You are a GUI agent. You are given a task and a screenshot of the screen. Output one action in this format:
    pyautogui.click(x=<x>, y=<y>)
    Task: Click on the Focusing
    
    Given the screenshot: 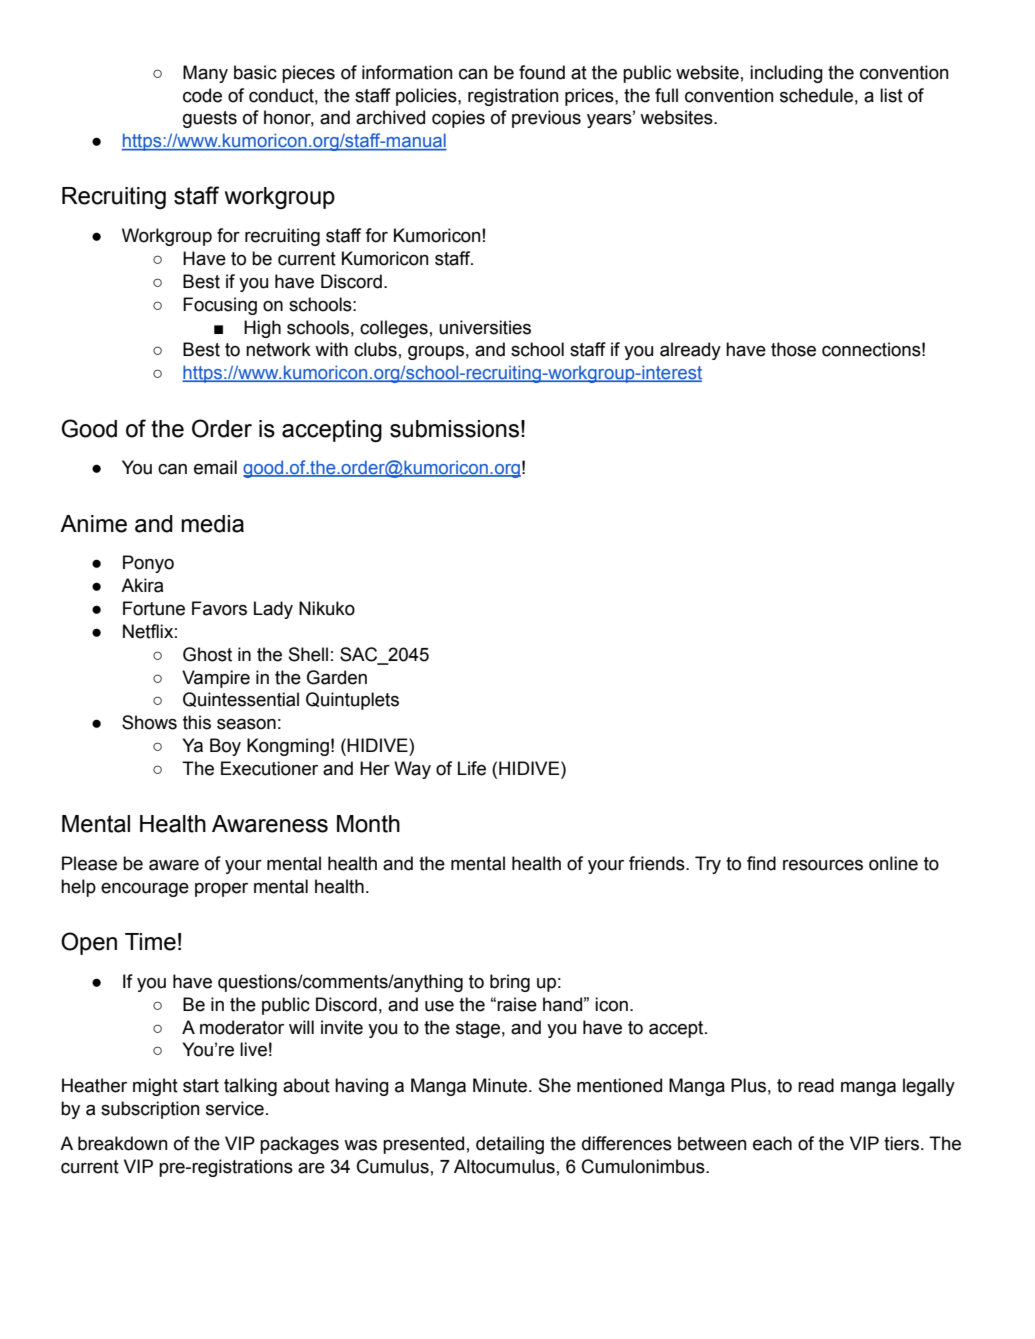 What is the action you would take?
    pyautogui.click(x=220, y=306)
